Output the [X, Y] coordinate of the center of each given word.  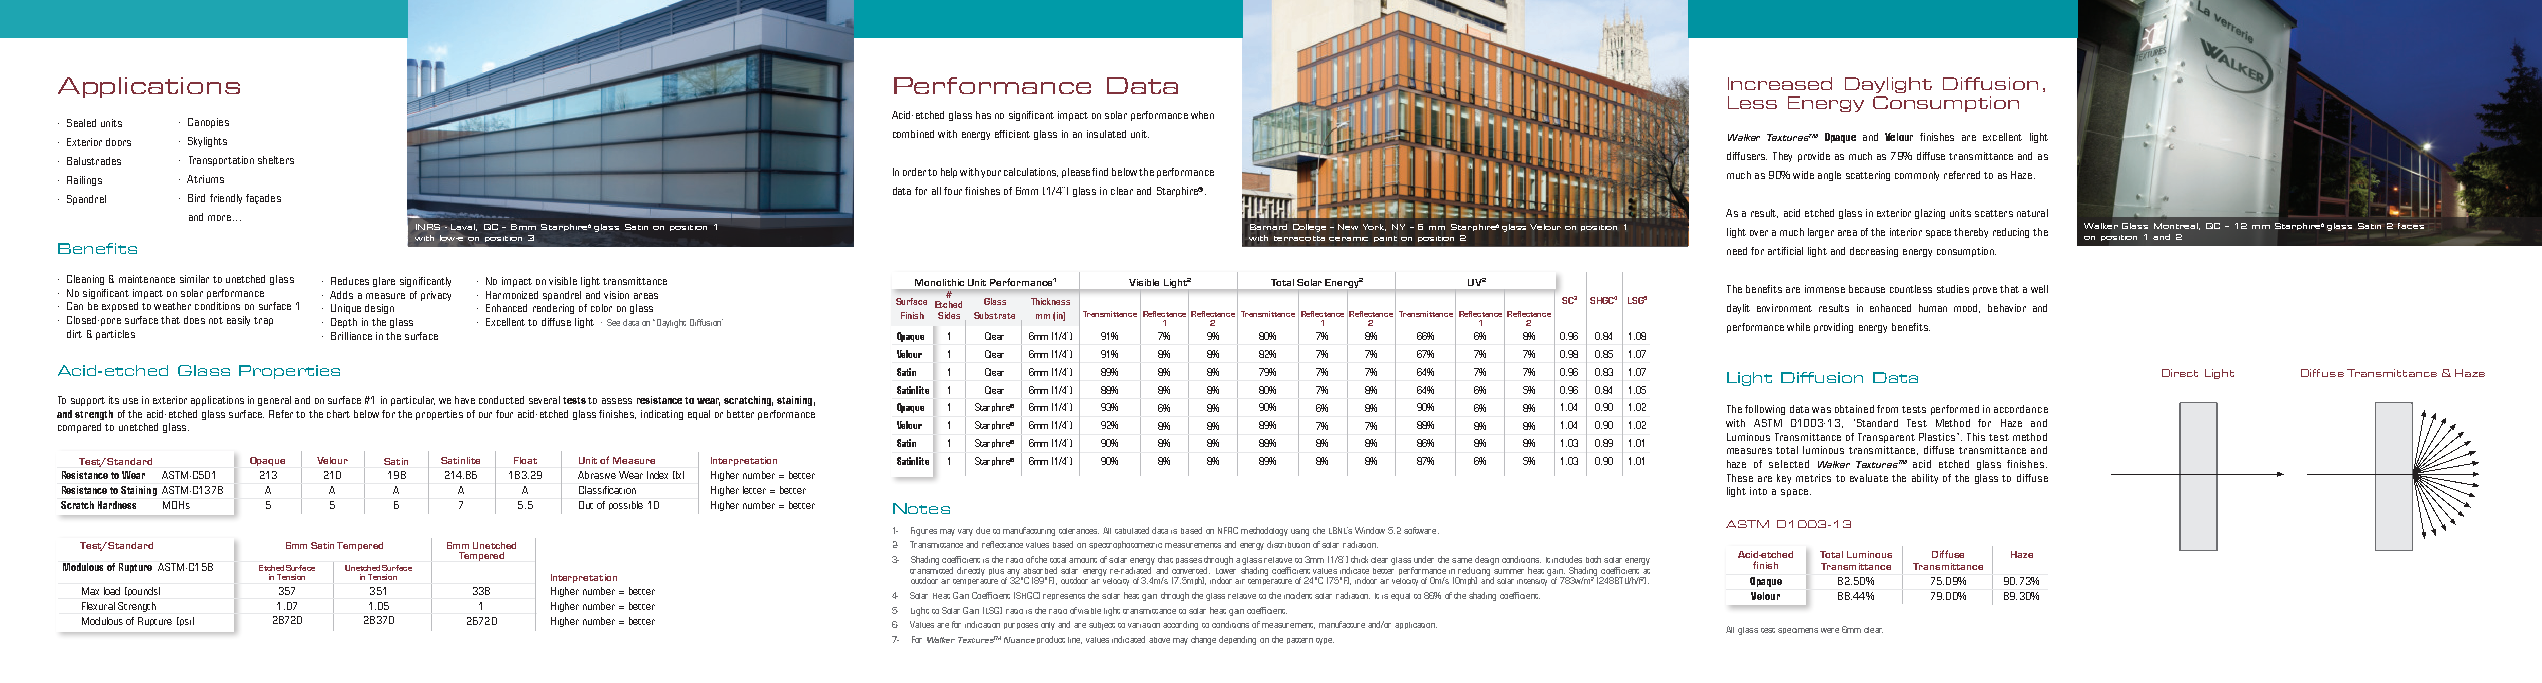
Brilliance [351, 336]
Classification [607, 490]
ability [1925, 479]
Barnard [1268, 227]
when [1202, 115]
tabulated [1132, 530]
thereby [1971, 233]
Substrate [994, 315]
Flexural [98, 606]
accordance [2021, 409]
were [1830, 630]
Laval [464, 227]
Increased [1780, 83]
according [1180, 625]
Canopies [208, 123]
